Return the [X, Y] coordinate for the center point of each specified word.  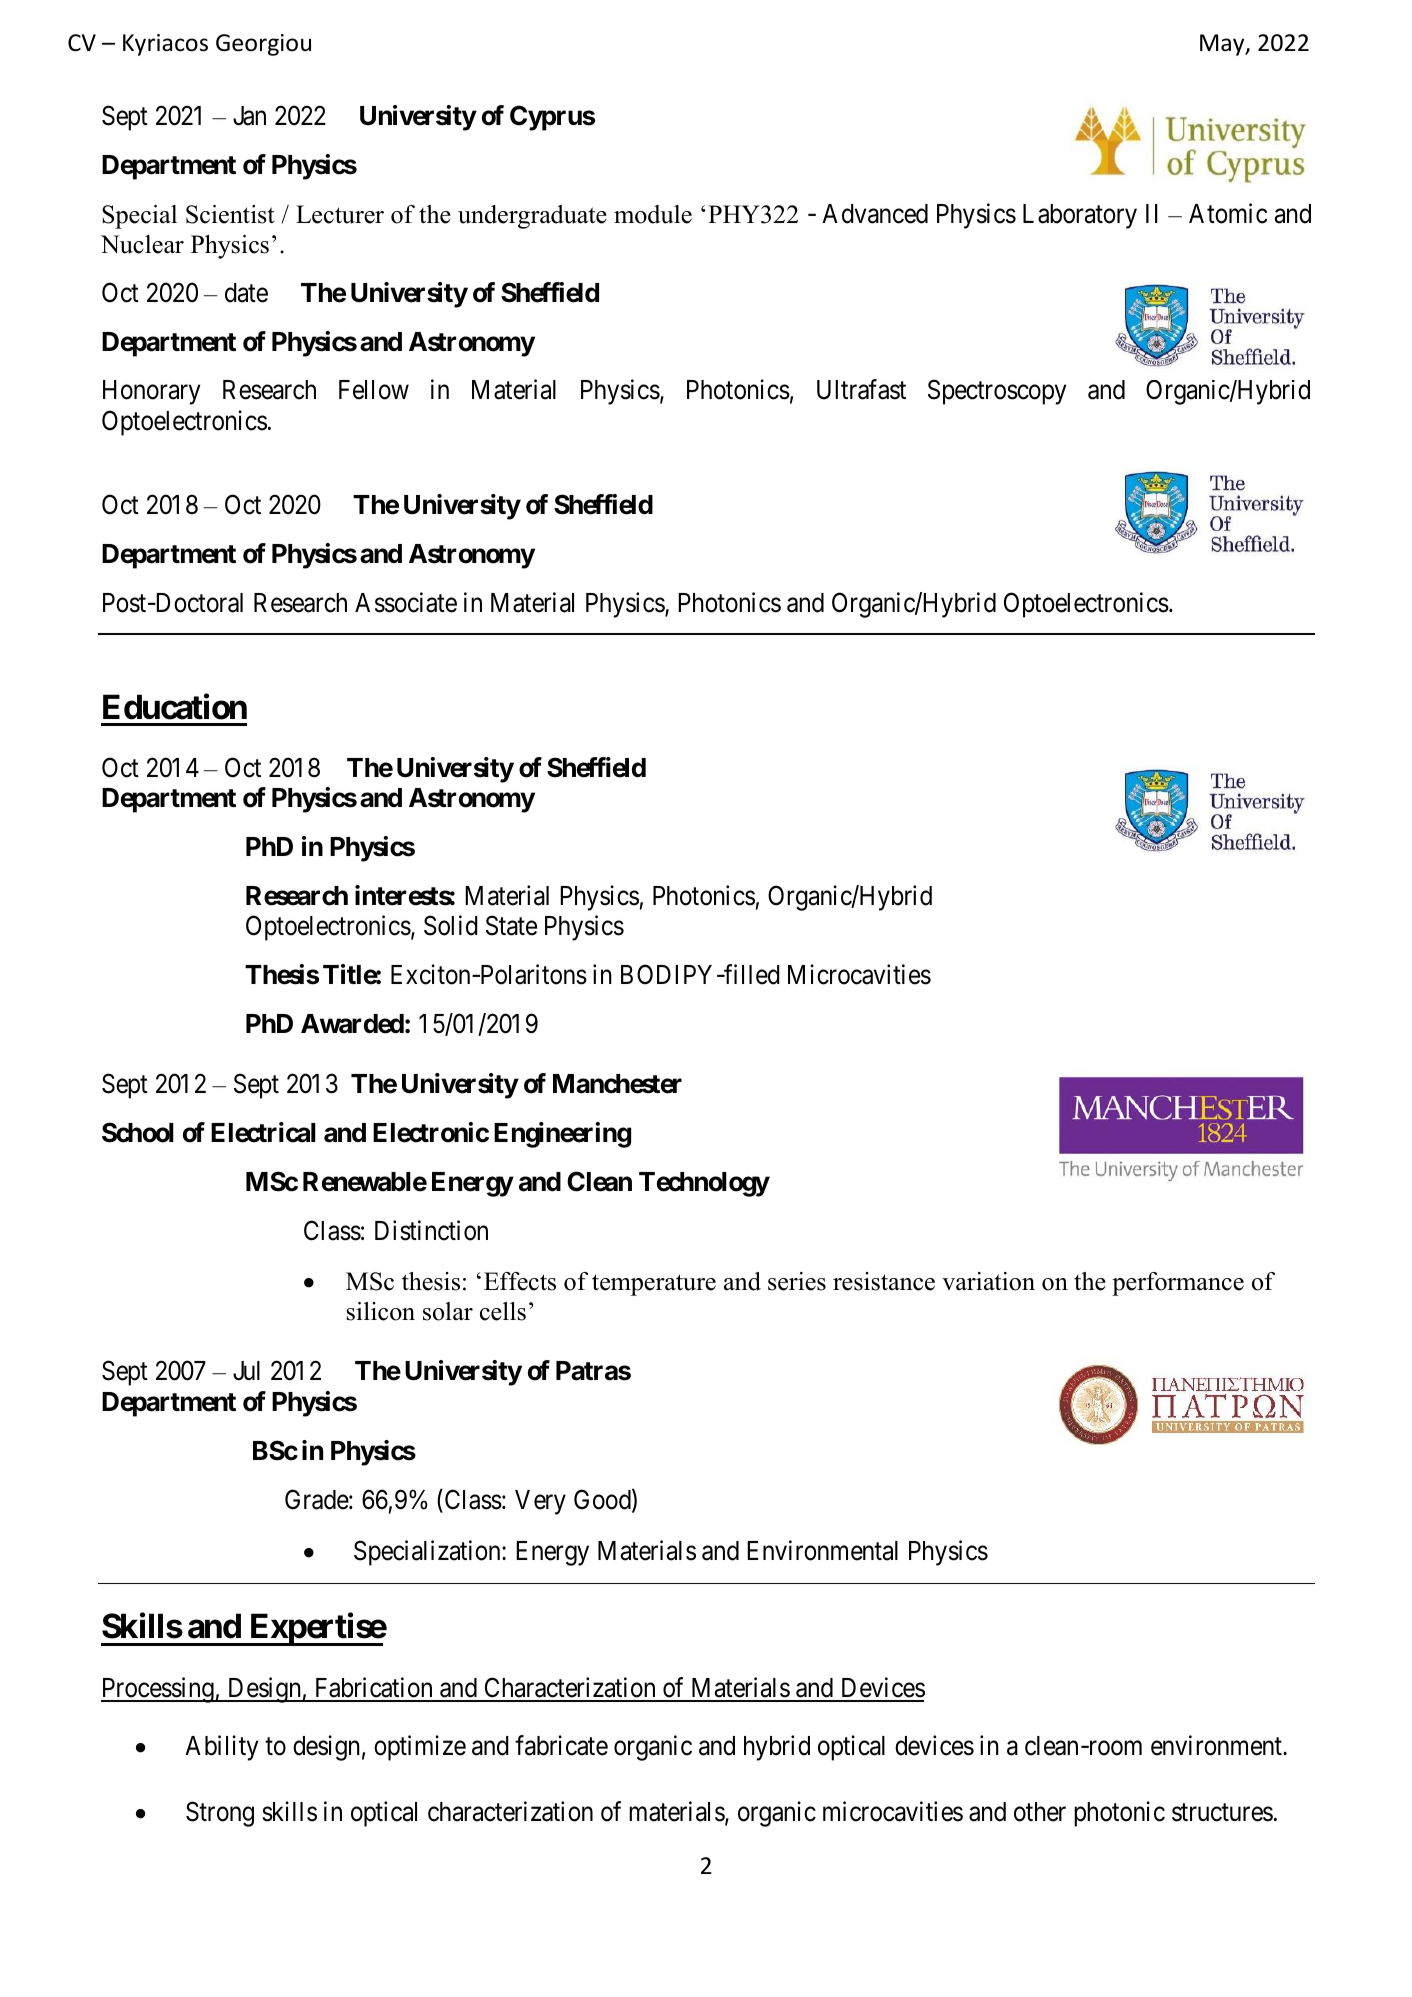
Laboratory [1080, 216]
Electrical [263, 1132]
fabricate [561, 1745]
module [653, 214]
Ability [221, 1748]
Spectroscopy [997, 392]
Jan [249, 116]
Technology [704, 1184]
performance [1178, 1284]
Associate [406, 602]
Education [175, 707]
